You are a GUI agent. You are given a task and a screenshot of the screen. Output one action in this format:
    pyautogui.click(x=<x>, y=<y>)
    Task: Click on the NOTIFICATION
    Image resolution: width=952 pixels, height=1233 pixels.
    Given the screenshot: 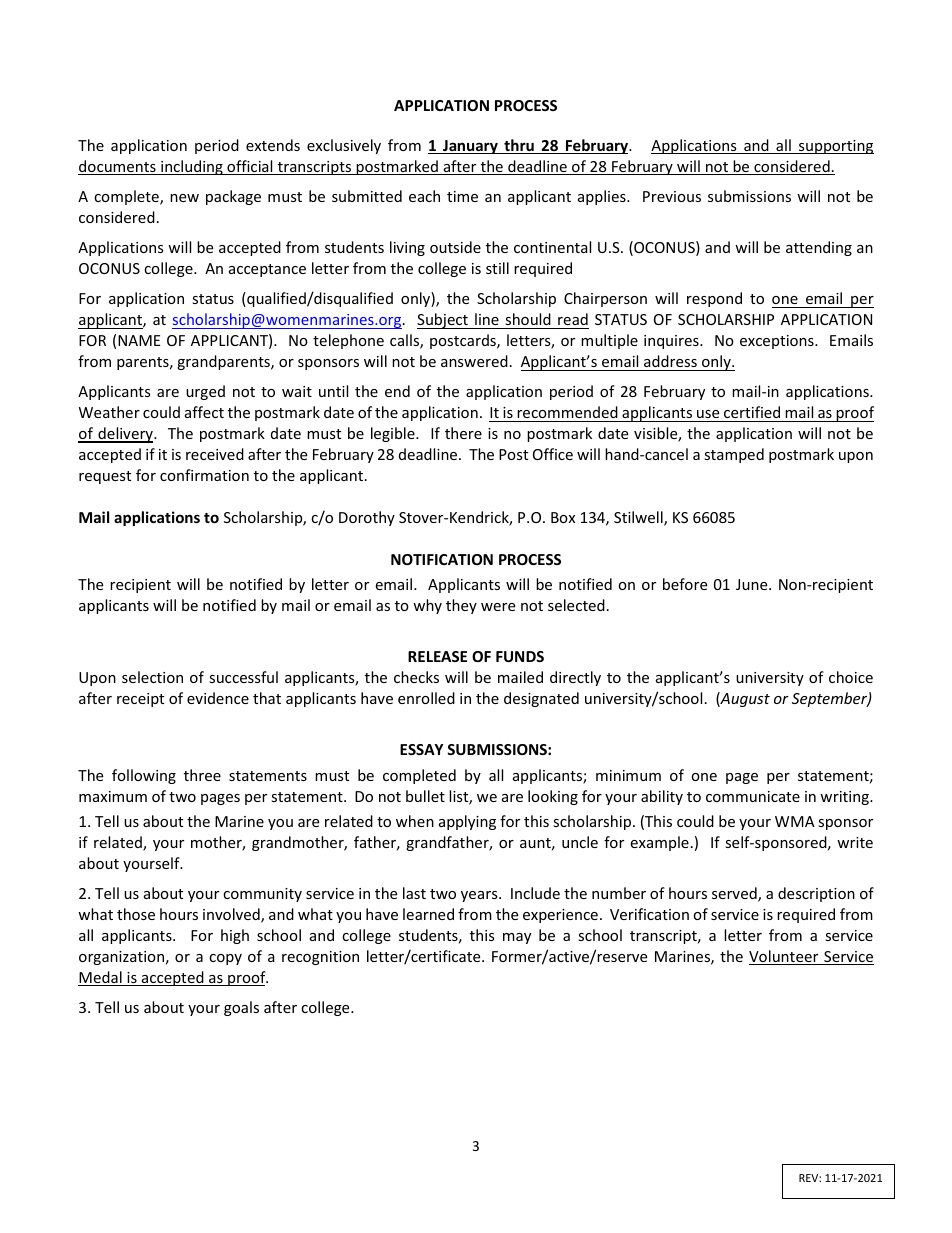 What is the action you would take?
    pyautogui.click(x=442, y=559)
